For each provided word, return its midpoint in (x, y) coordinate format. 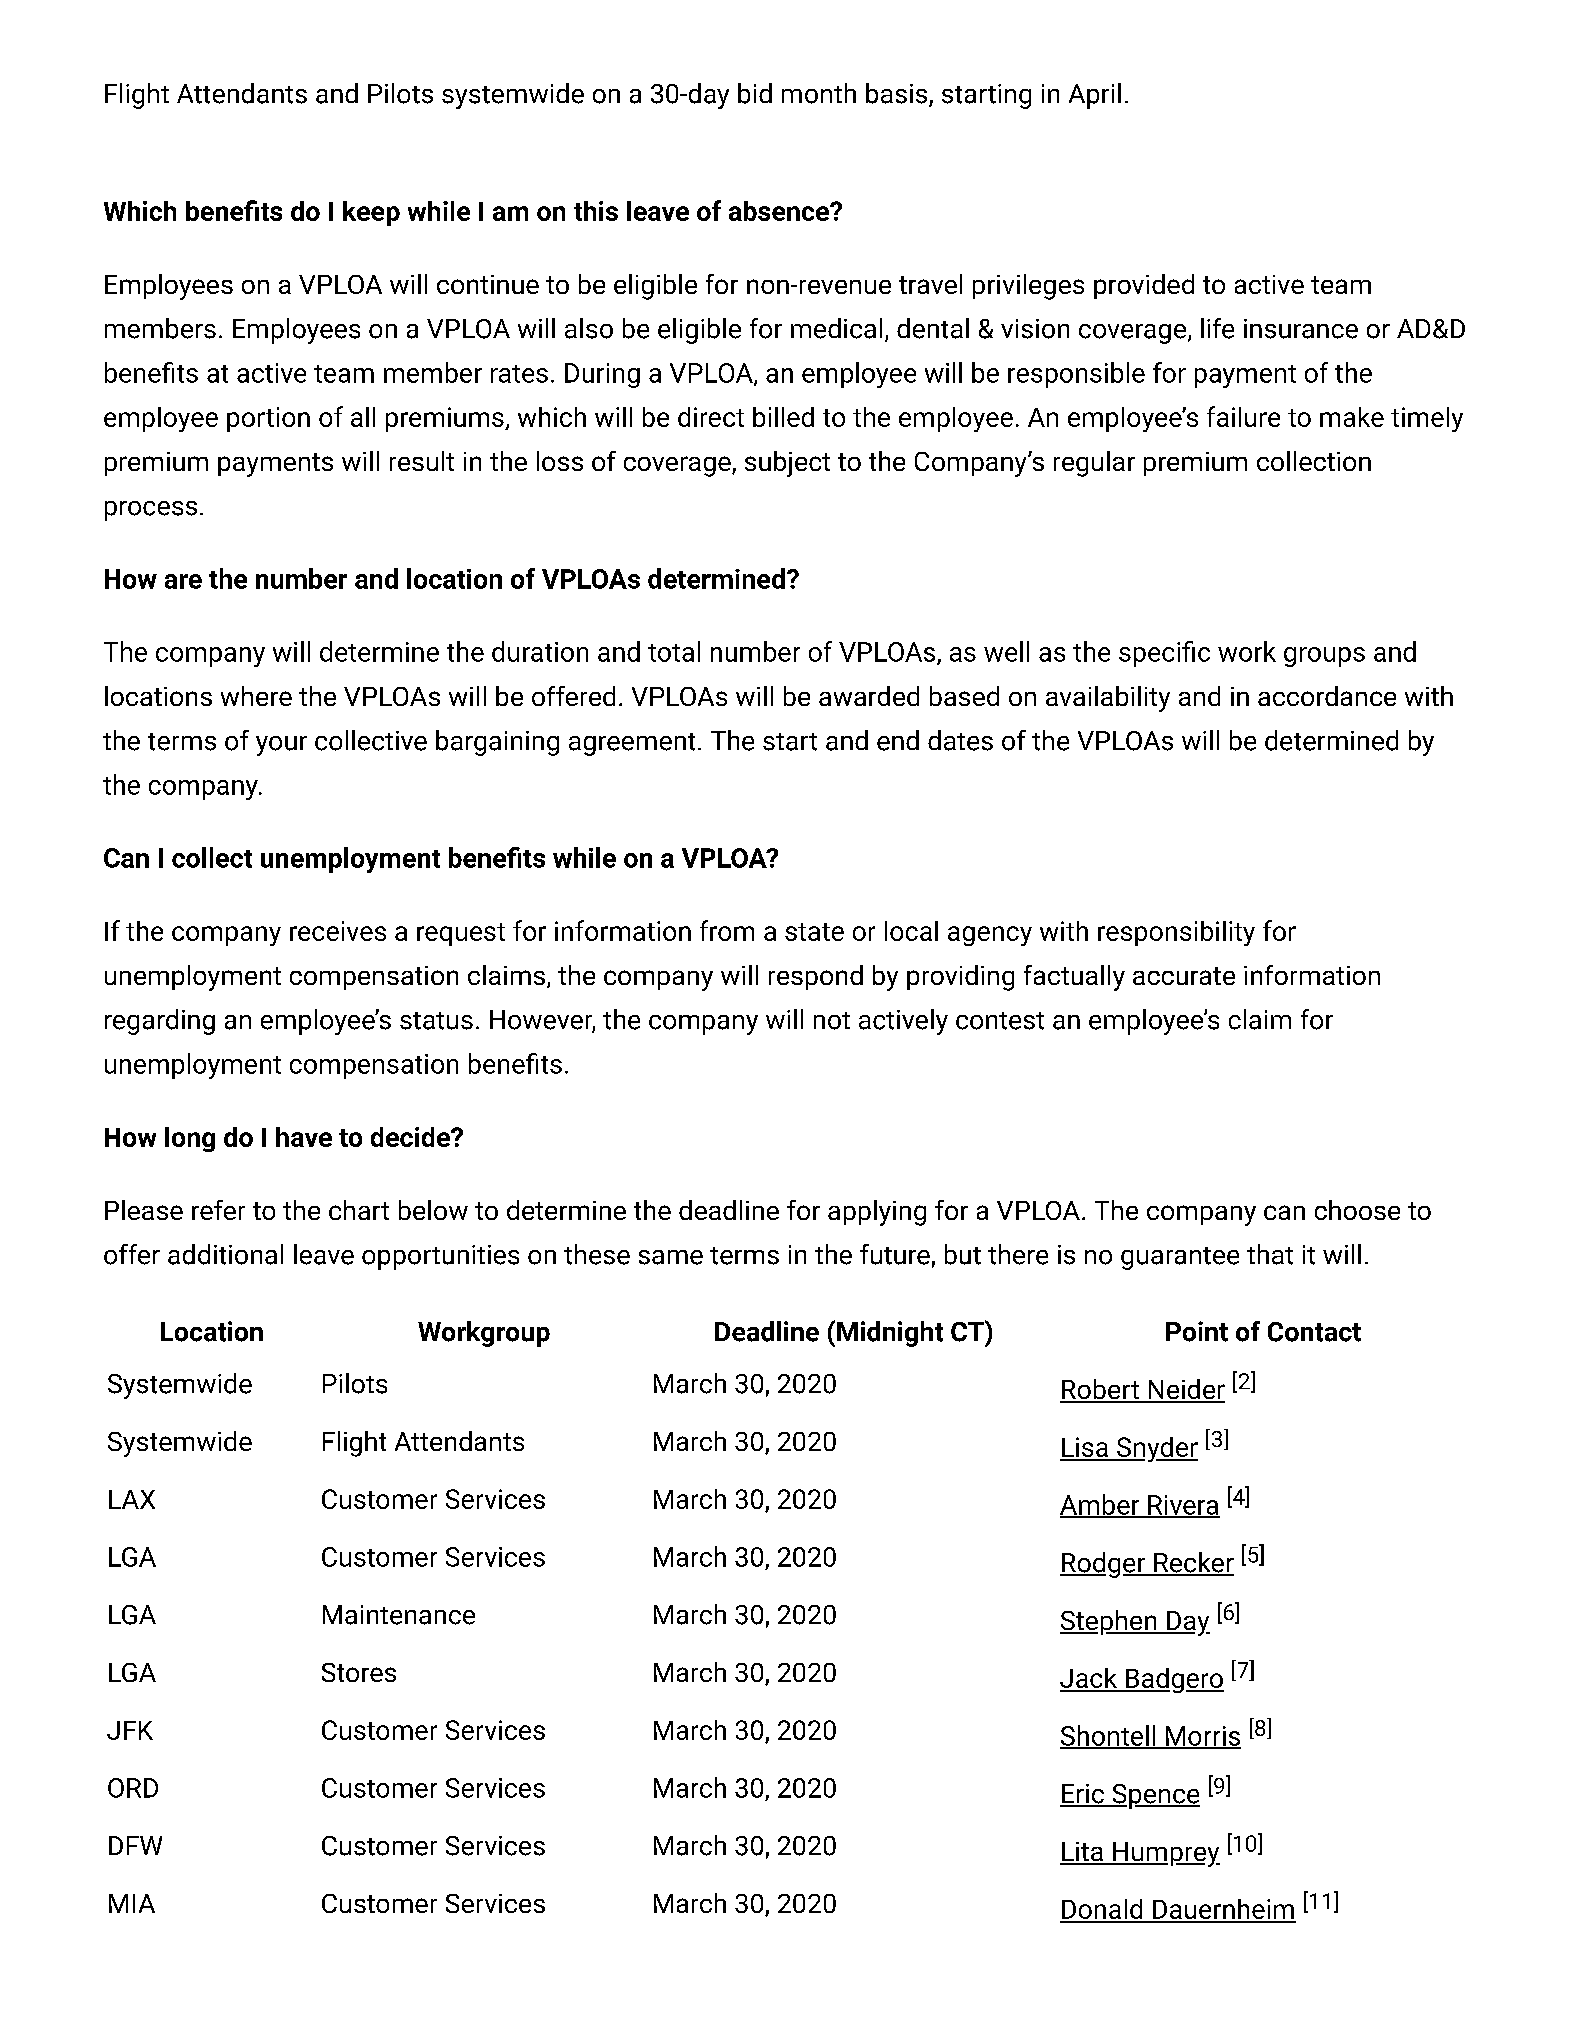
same (671, 1257)
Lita (1082, 1853)
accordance (1327, 696)
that (1270, 1254)
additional (225, 1254)
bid (755, 93)
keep (371, 213)
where (256, 696)
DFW (135, 1845)
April (1095, 96)
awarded (869, 696)
